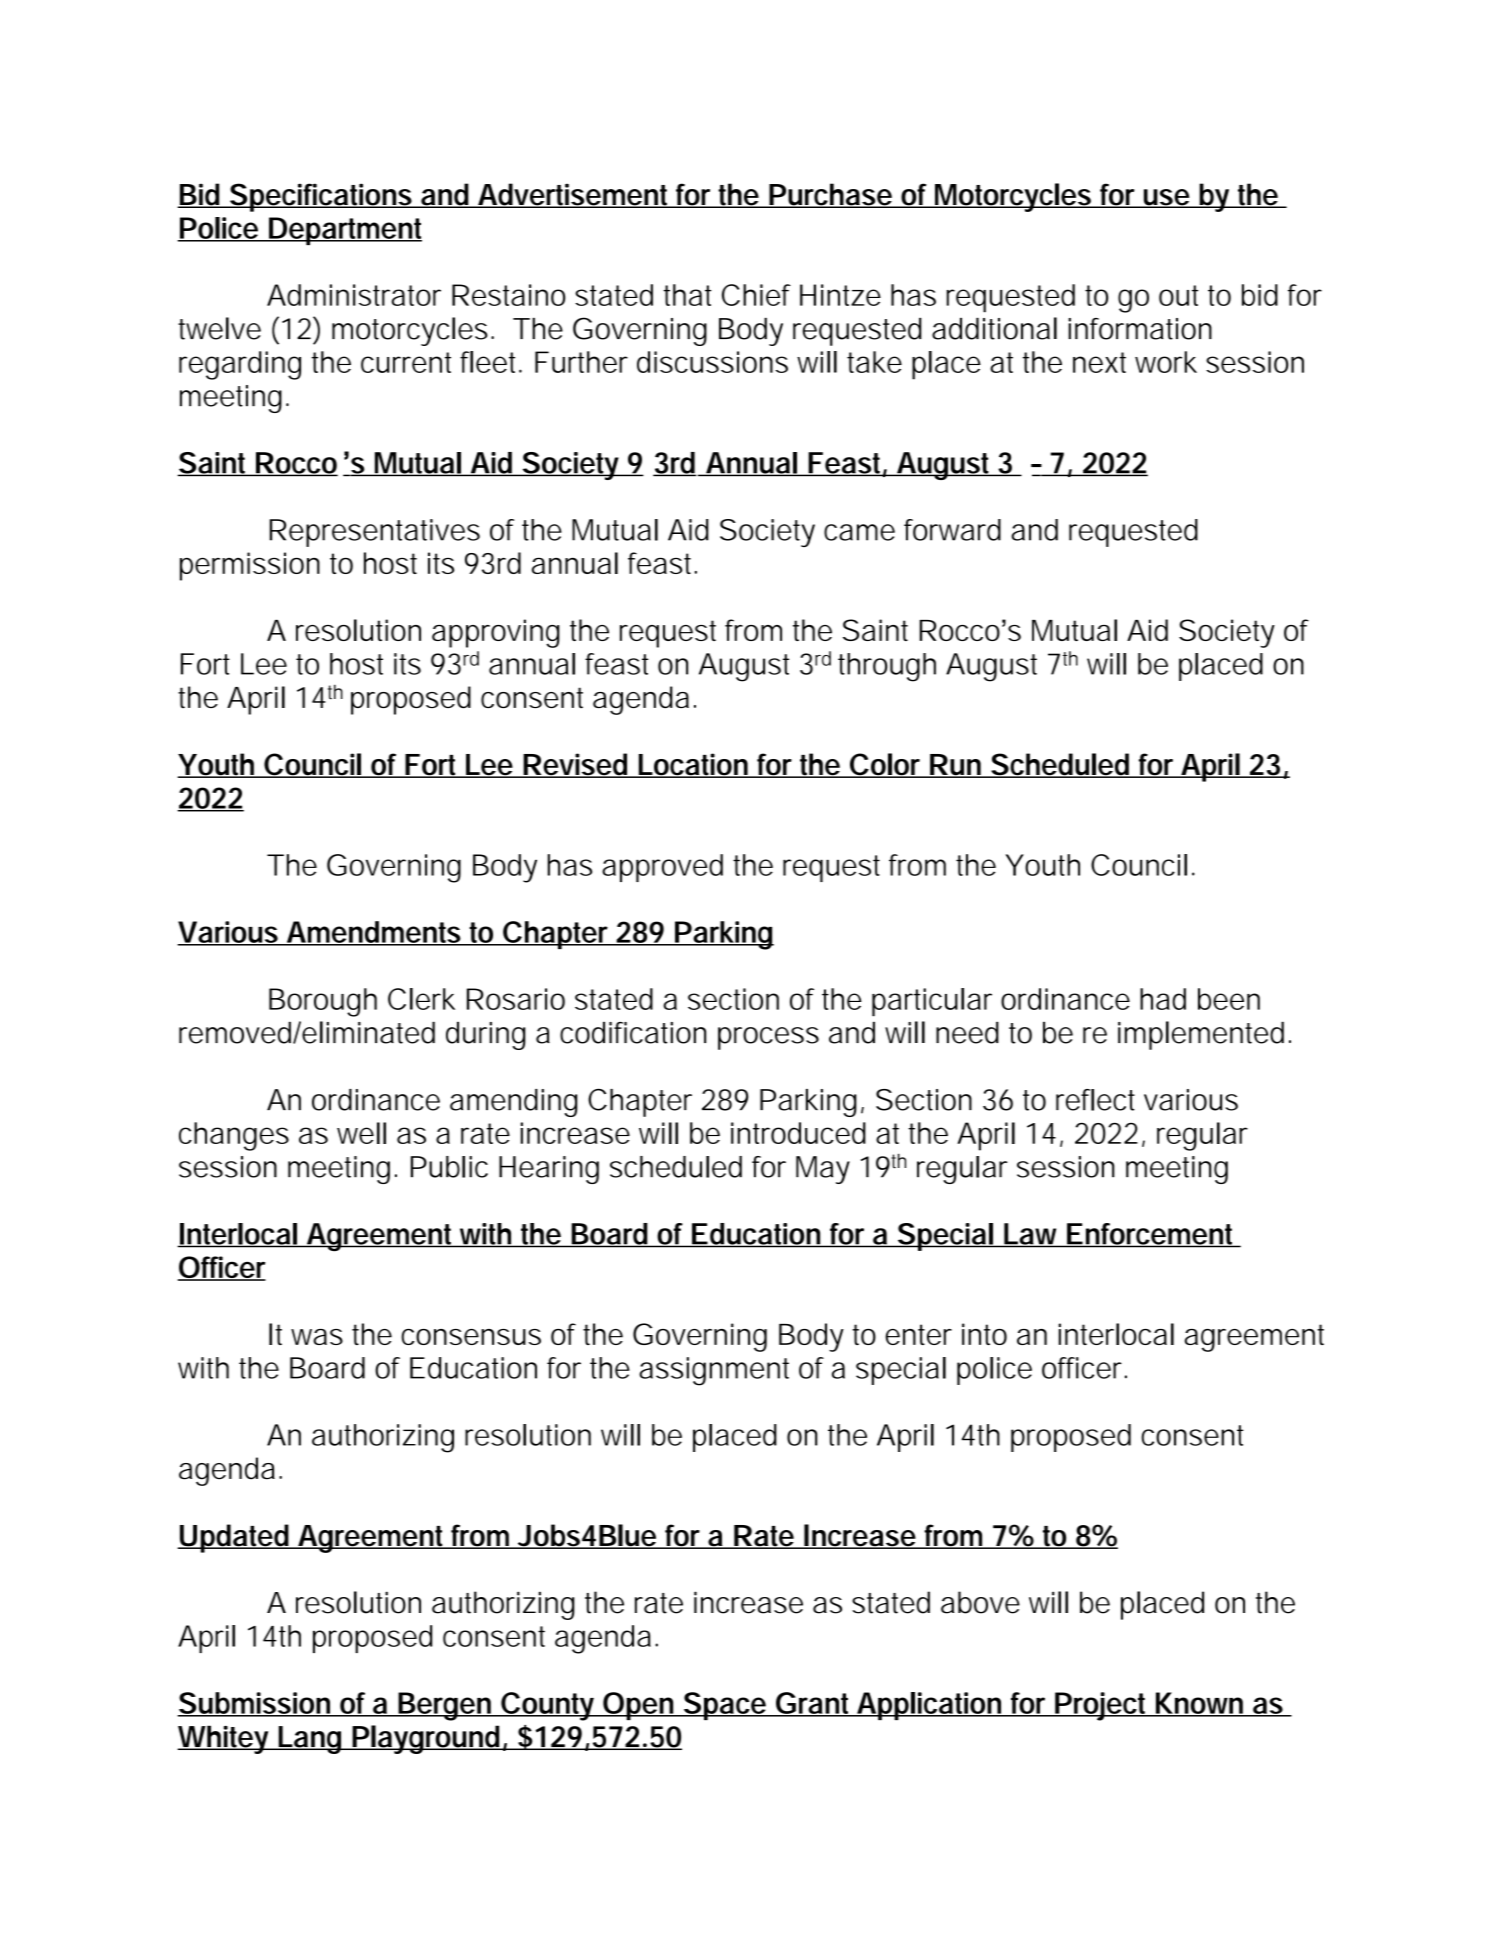  What do you see at coordinates (1163, 999) in the screenshot?
I see `had` at bounding box center [1163, 999].
